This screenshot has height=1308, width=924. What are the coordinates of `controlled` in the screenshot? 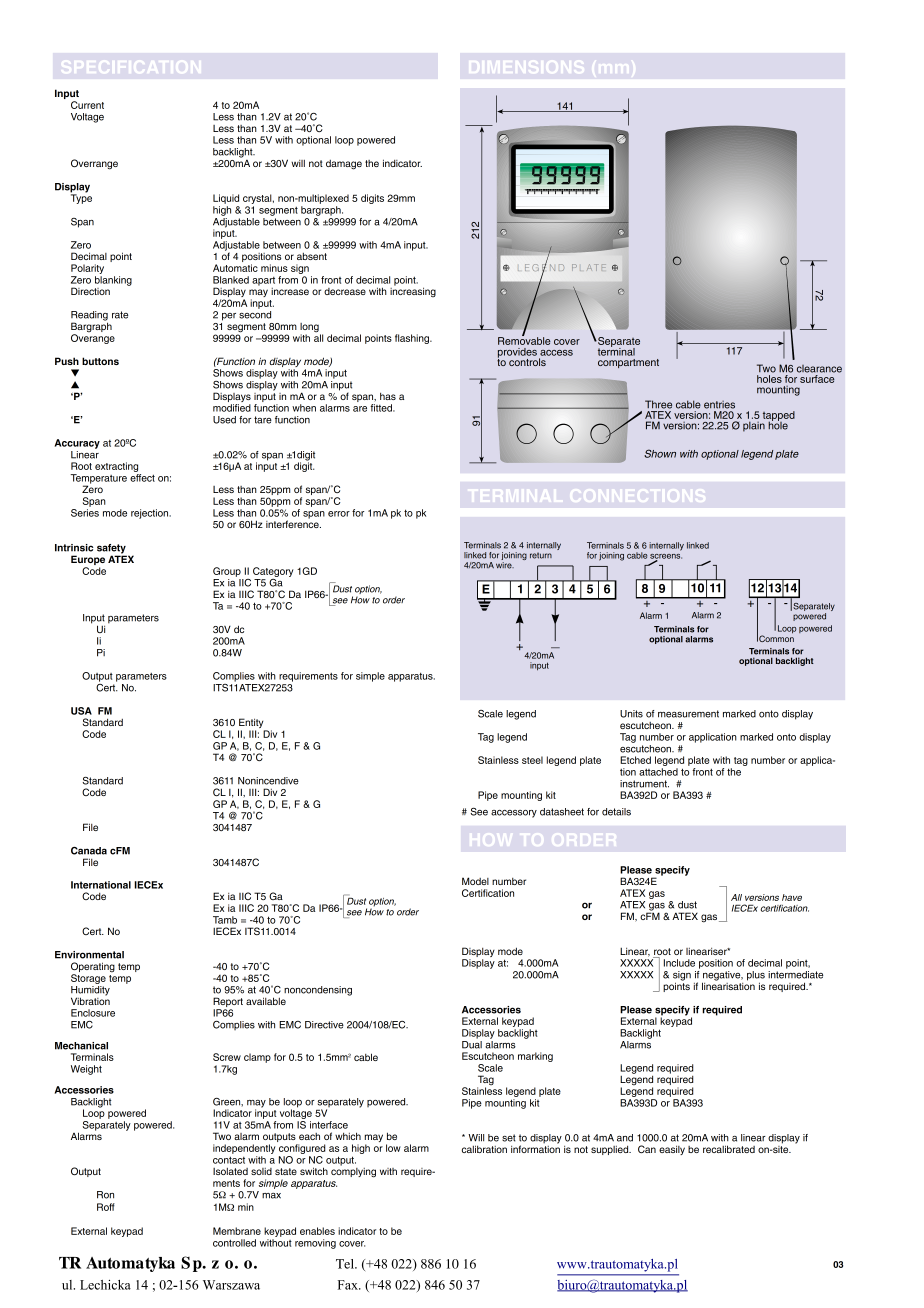 It's located at (234, 1243).
